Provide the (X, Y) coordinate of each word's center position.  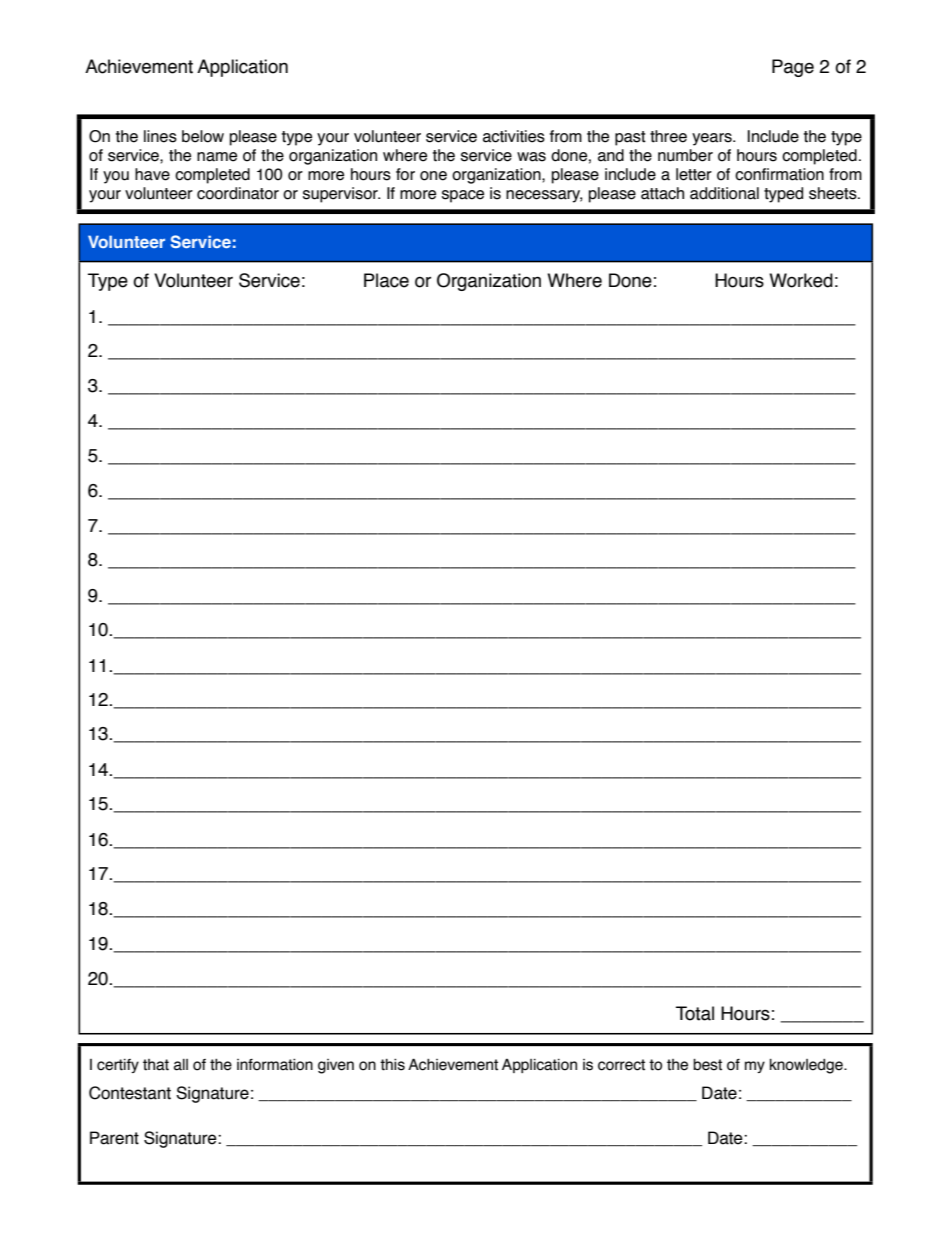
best (707, 1065)
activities (514, 136)
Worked (801, 280)
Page (793, 68)
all (181, 1065)
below (203, 136)
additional (724, 193)
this (392, 1064)
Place (386, 280)
